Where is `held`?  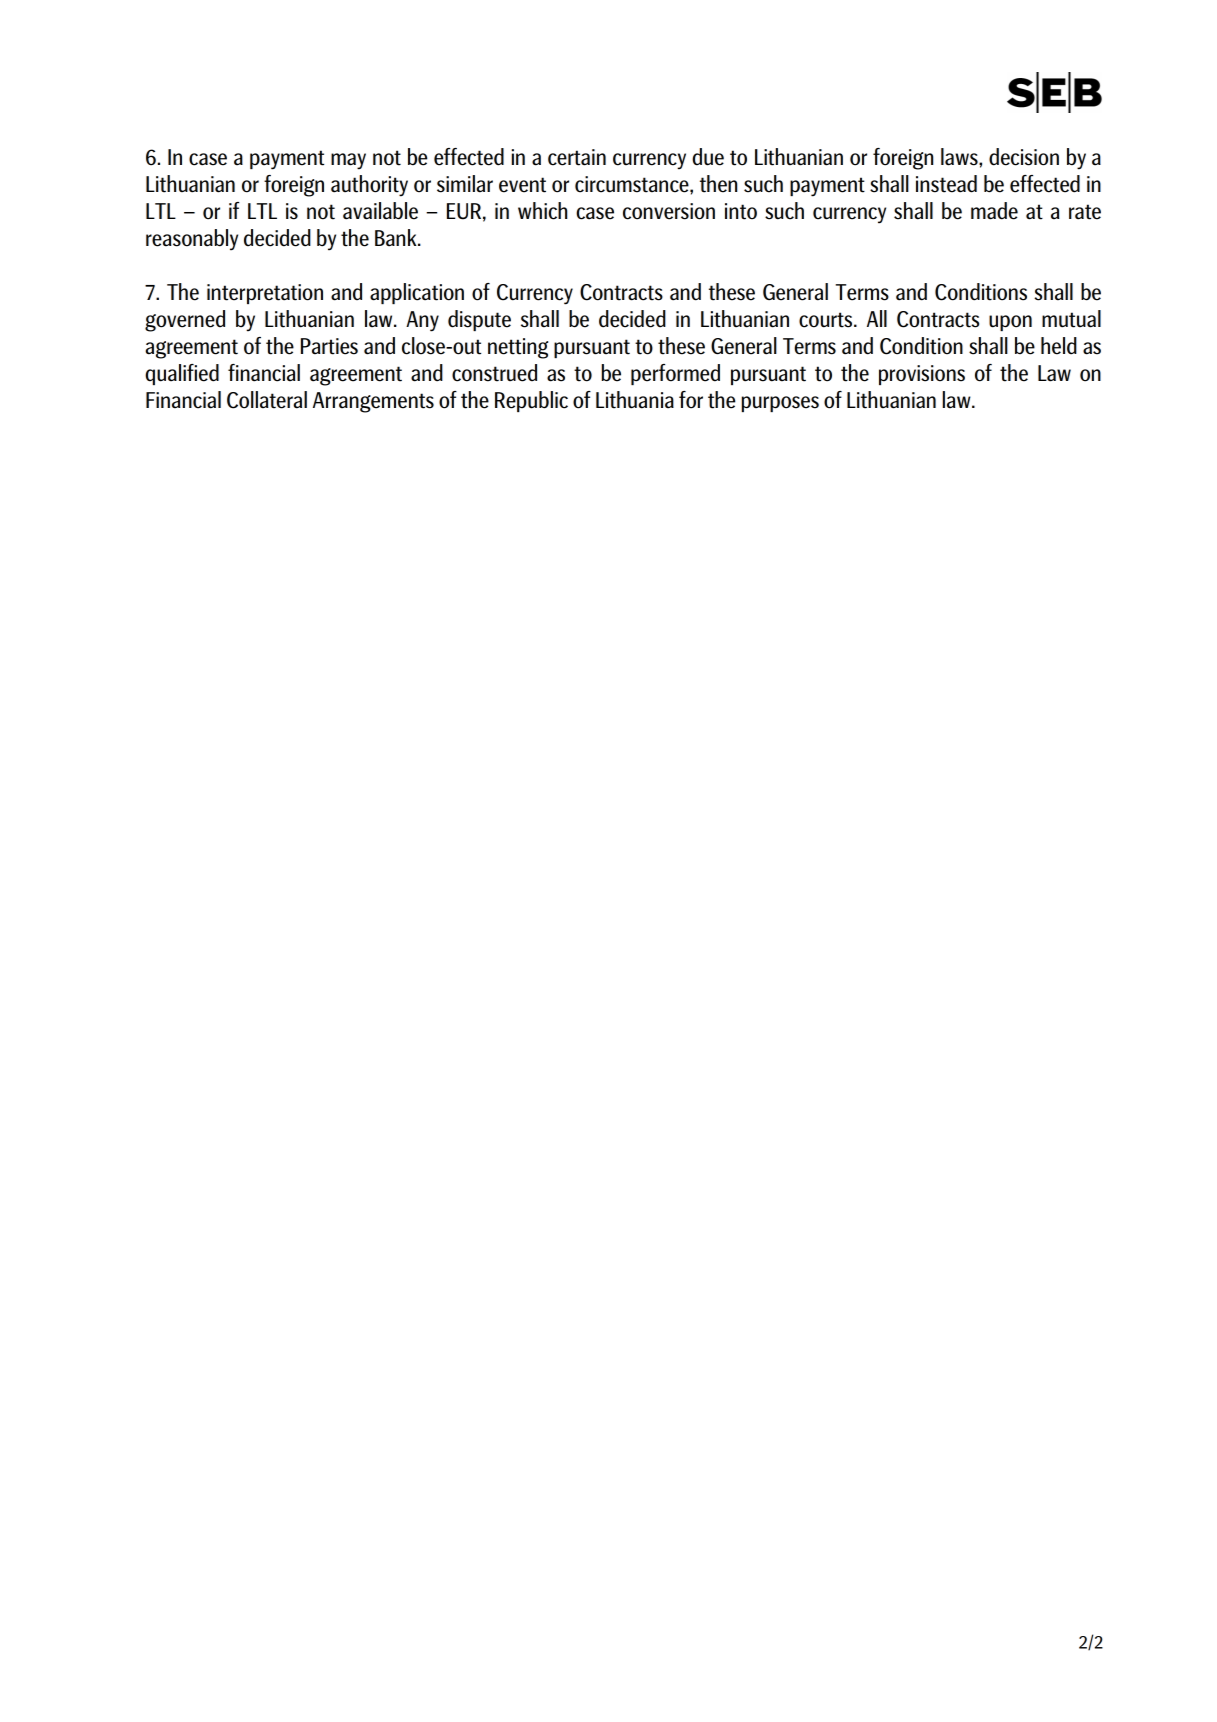 held is located at coordinates (1059, 346).
